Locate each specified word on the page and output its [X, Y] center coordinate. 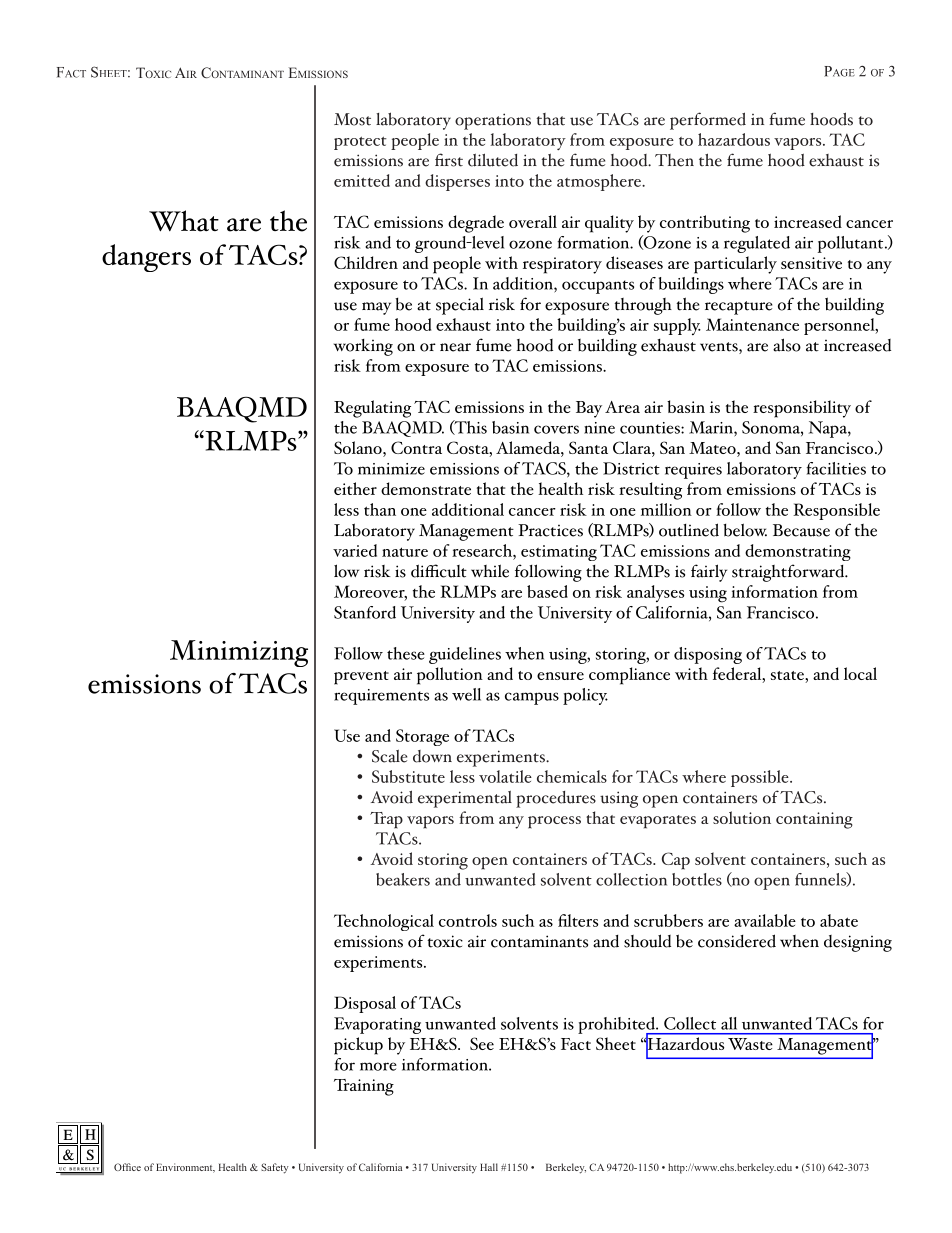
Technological [384, 922]
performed [708, 121]
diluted [493, 160]
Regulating [372, 409]
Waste [750, 1044]
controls [468, 920]
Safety [275, 1168]
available [765, 920]
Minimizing [239, 653]
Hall [489, 1167]
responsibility [802, 409]
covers [556, 429]
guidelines [465, 655]
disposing [708, 655]
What [184, 221]
